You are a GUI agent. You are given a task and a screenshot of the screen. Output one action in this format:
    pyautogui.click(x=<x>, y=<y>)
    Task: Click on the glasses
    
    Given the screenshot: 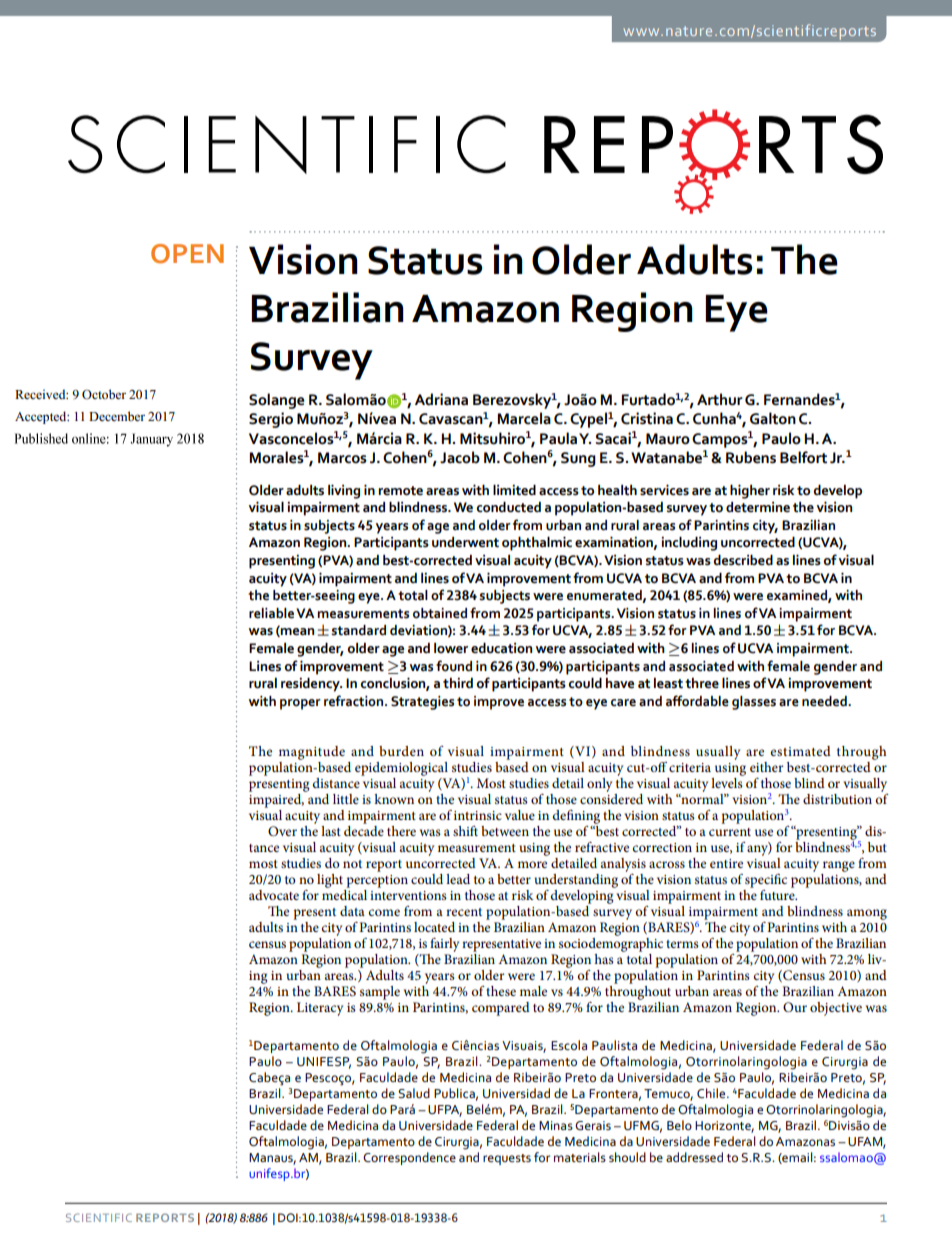 What is the action you would take?
    pyautogui.click(x=754, y=703)
